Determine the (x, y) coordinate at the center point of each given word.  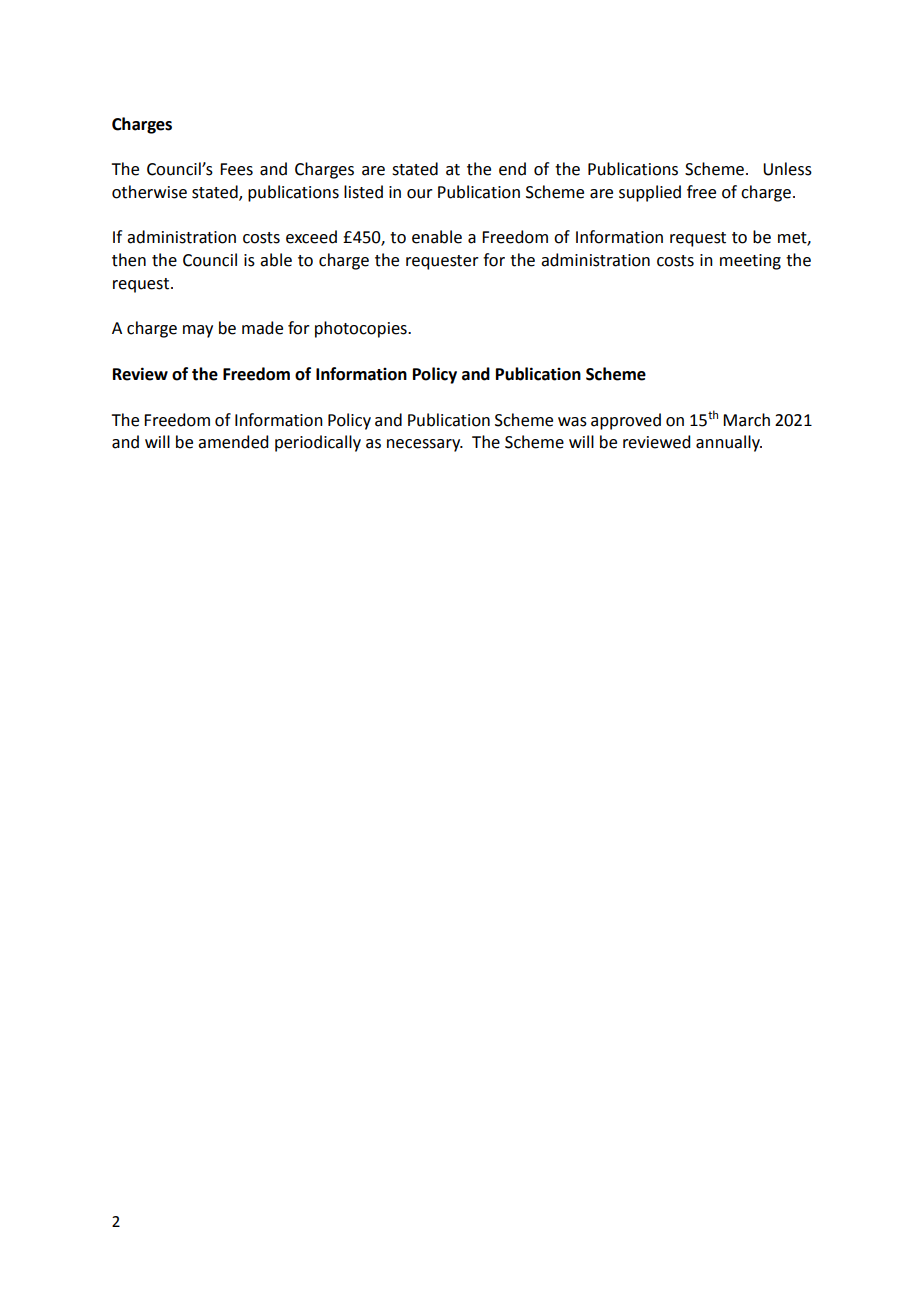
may (198, 331)
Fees (236, 169)
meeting (750, 262)
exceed (311, 237)
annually (729, 443)
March (746, 420)
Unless (787, 169)
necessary (425, 445)
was (572, 422)
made (262, 328)
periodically (318, 443)
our (420, 194)
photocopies (362, 329)
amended (233, 442)
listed (363, 192)
